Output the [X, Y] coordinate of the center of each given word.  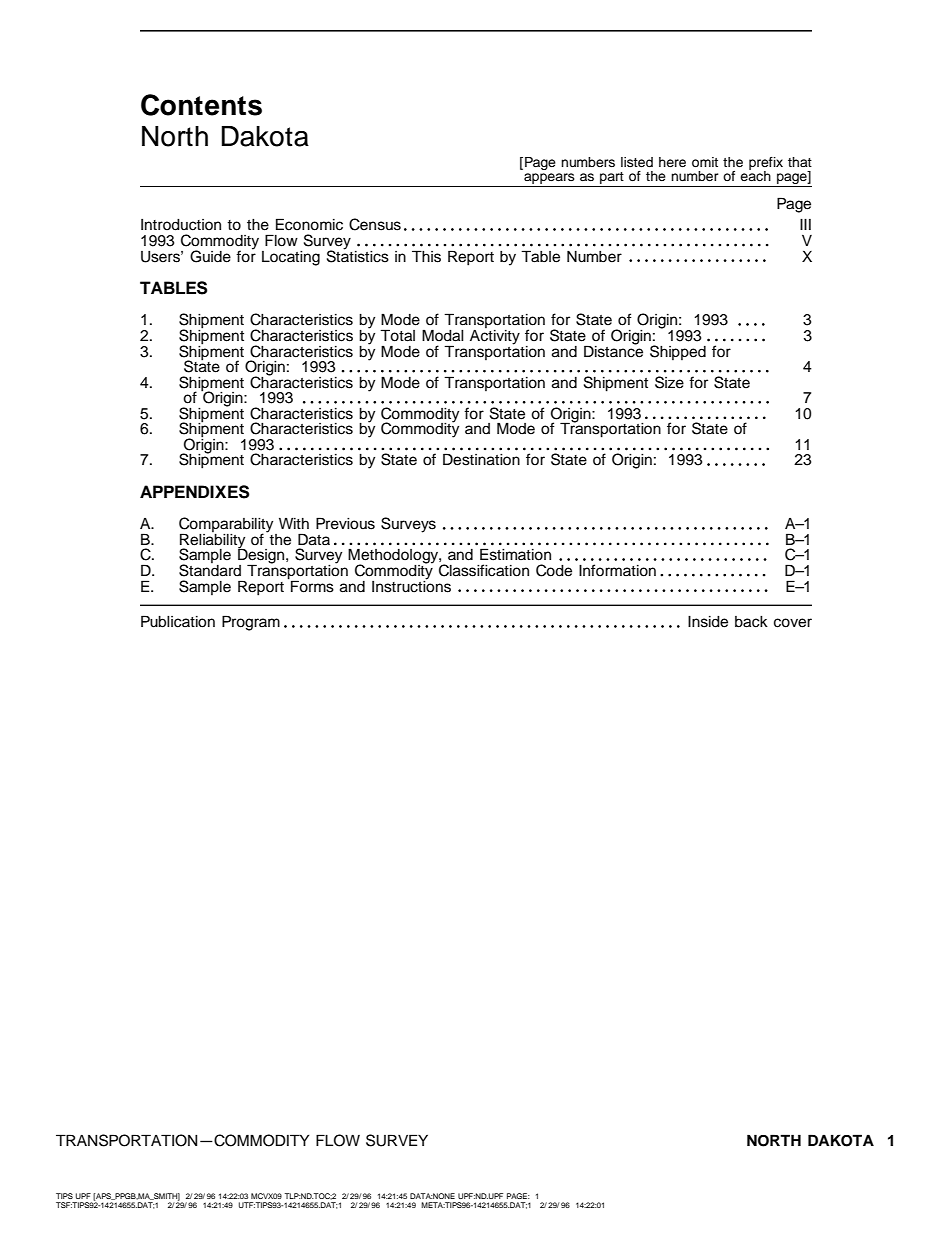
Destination [481, 459]
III [805, 224]
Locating [291, 258]
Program [251, 623]
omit [705, 162]
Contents [201, 105]
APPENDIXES [195, 492]
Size [669, 382]
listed [637, 162]
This [426, 256]
